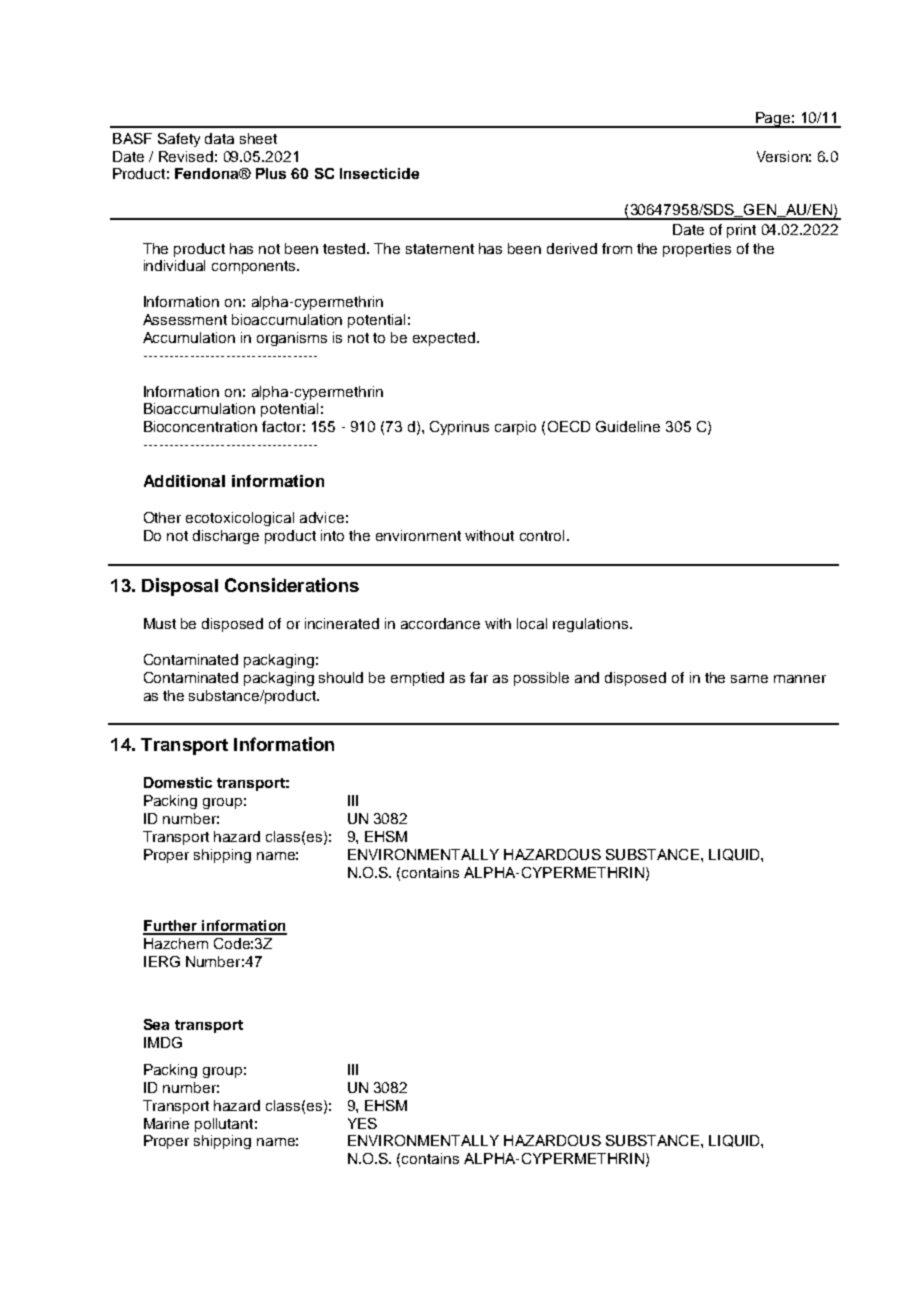  What do you see at coordinates (628, 426) in the page?
I see `Guideline` at bounding box center [628, 426].
